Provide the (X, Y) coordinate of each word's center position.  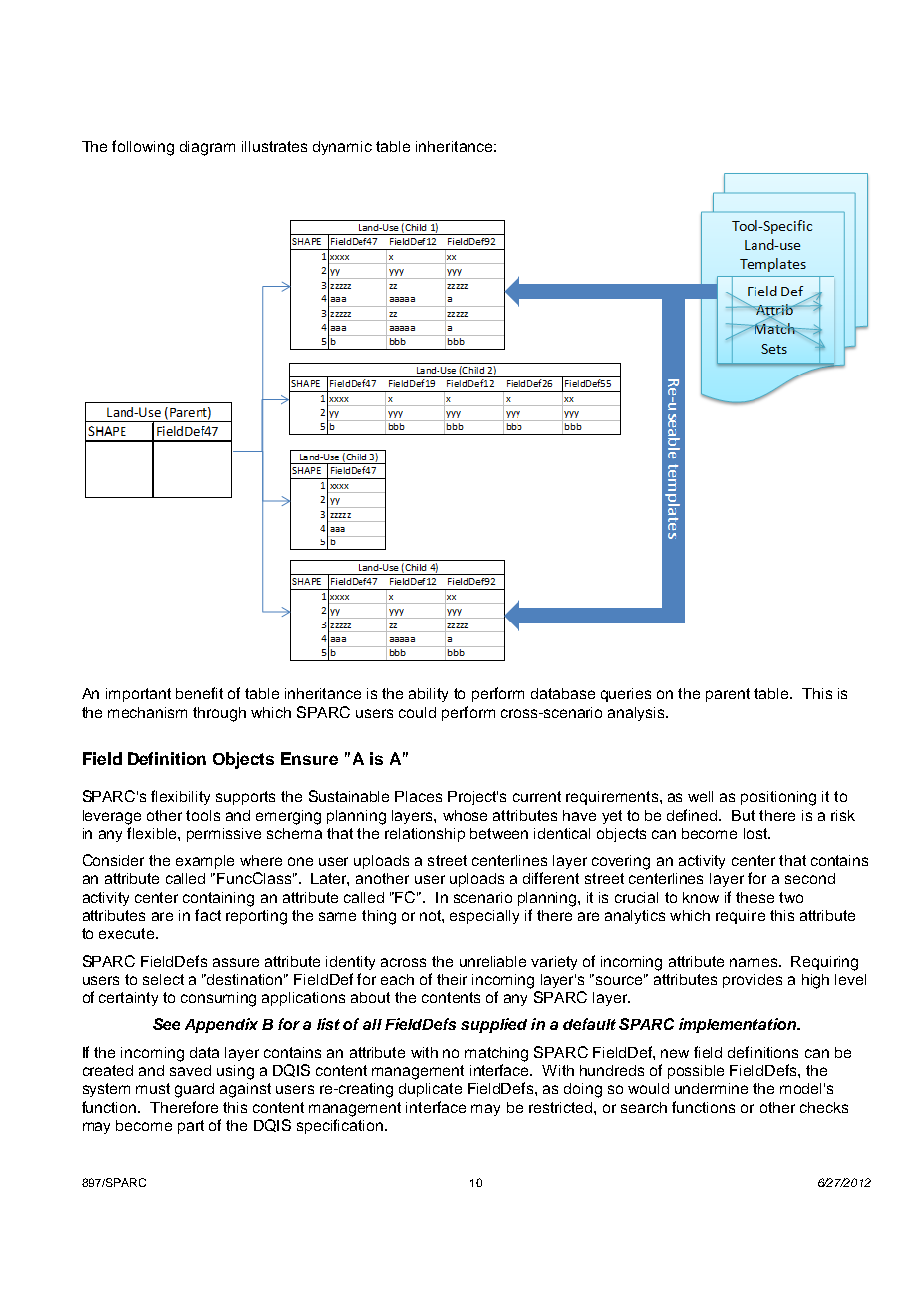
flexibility (180, 797)
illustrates (274, 146)
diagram (207, 148)
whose (465, 815)
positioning (778, 798)
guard (194, 1090)
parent (728, 695)
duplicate (430, 1090)
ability (428, 695)
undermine (711, 1088)
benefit (199, 693)
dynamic (342, 148)
